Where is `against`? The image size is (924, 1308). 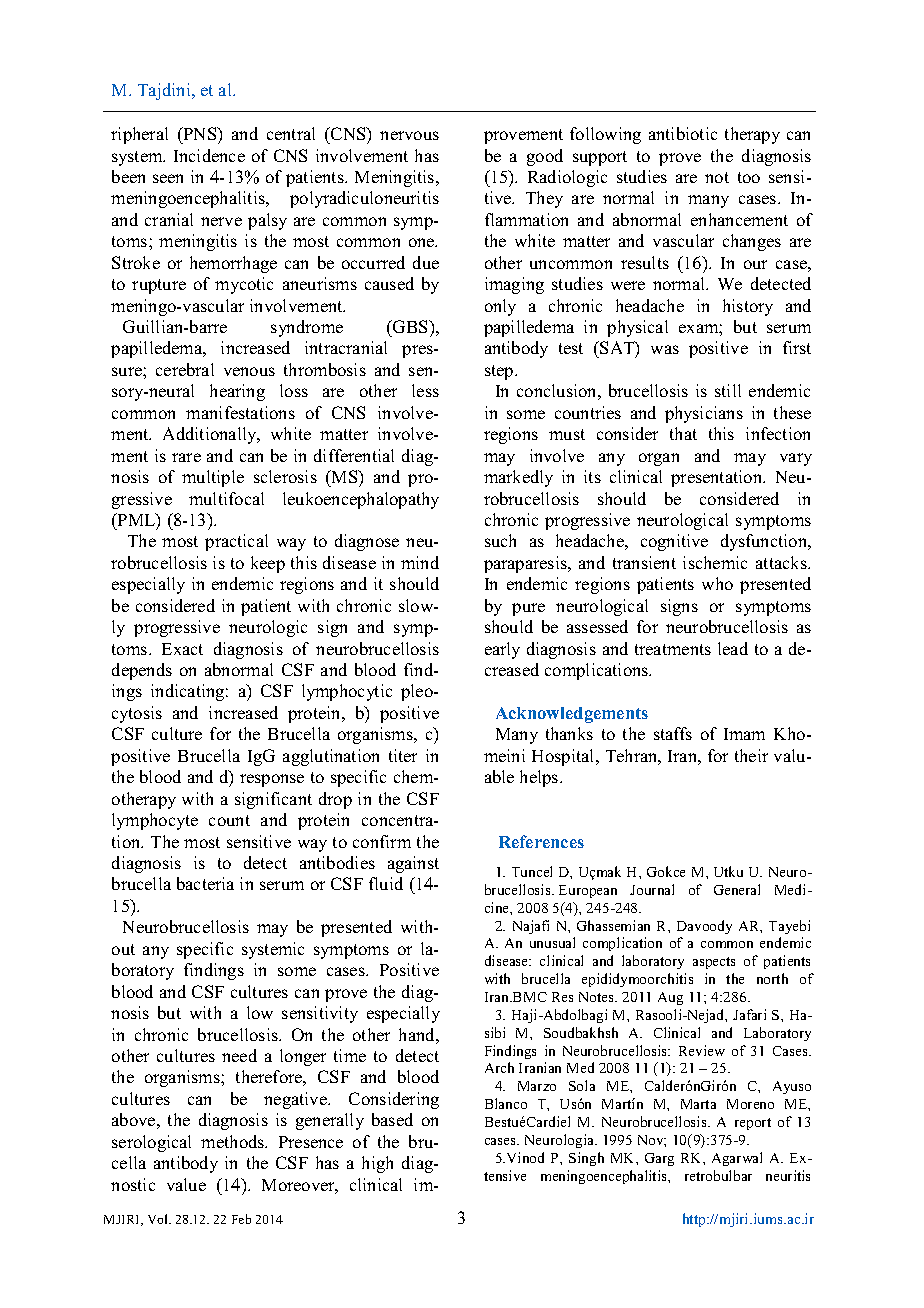
against is located at coordinates (413, 864).
